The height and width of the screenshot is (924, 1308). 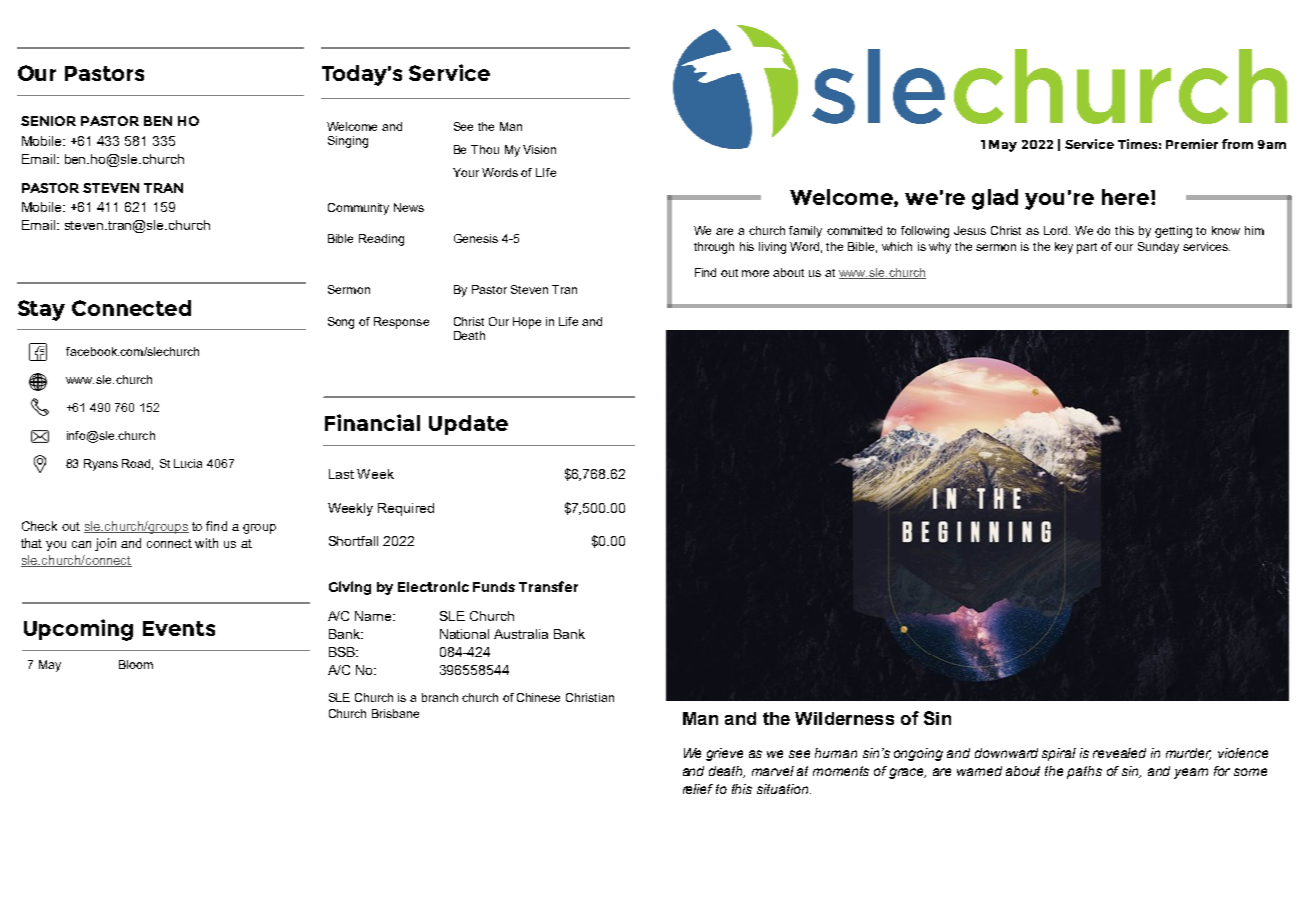 I want to click on Premier, so click(x=1192, y=144).
